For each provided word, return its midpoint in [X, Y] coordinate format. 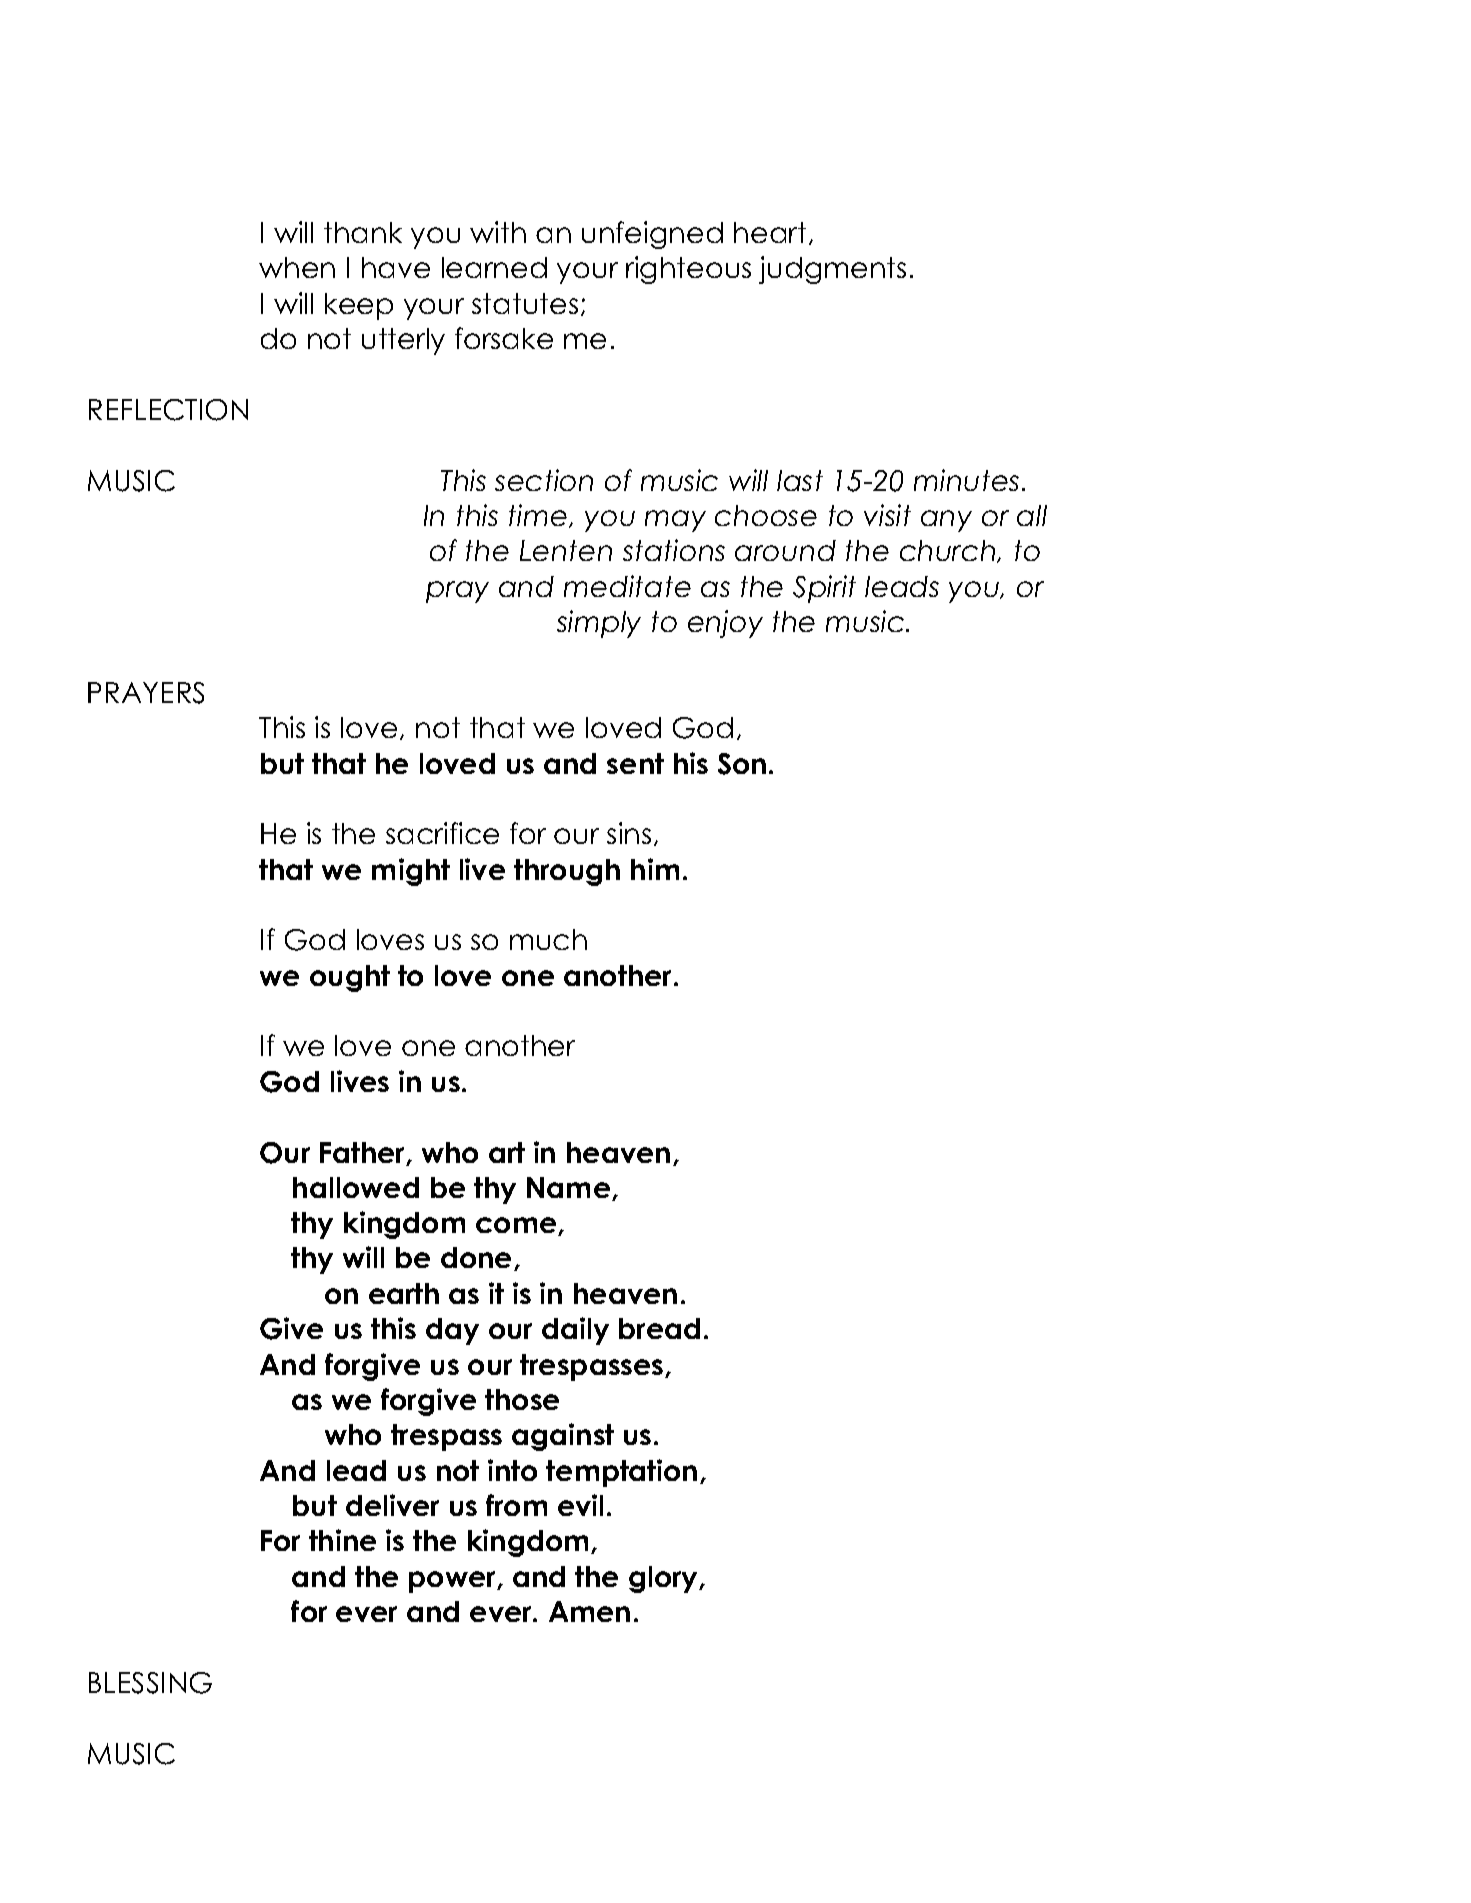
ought [350, 978]
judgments [832, 270]
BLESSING [150, 1683]
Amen [589, 1611]
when [297, 267]
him [655, 869]
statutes [525, 303]
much [548, 939]
